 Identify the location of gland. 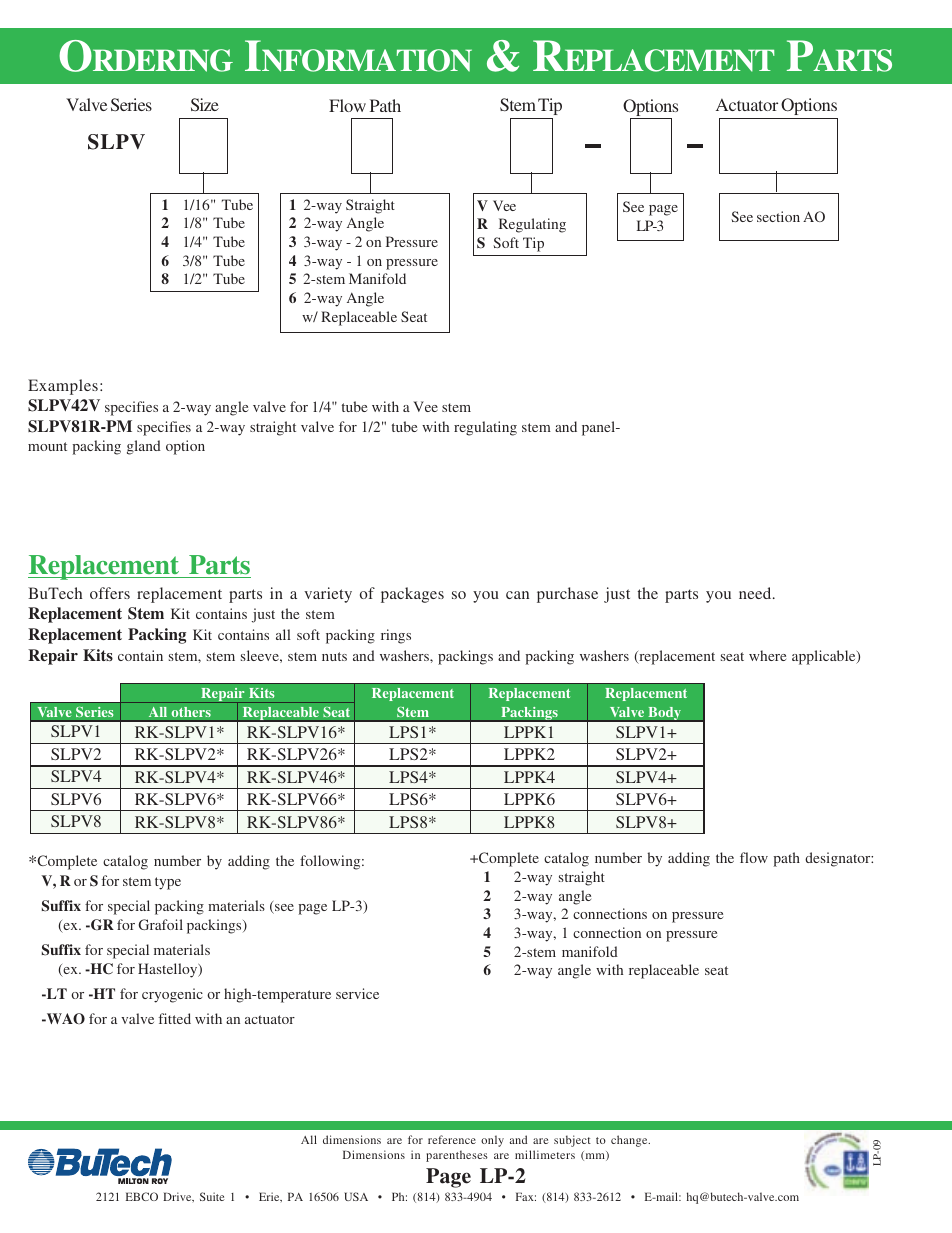
(144, 447).
